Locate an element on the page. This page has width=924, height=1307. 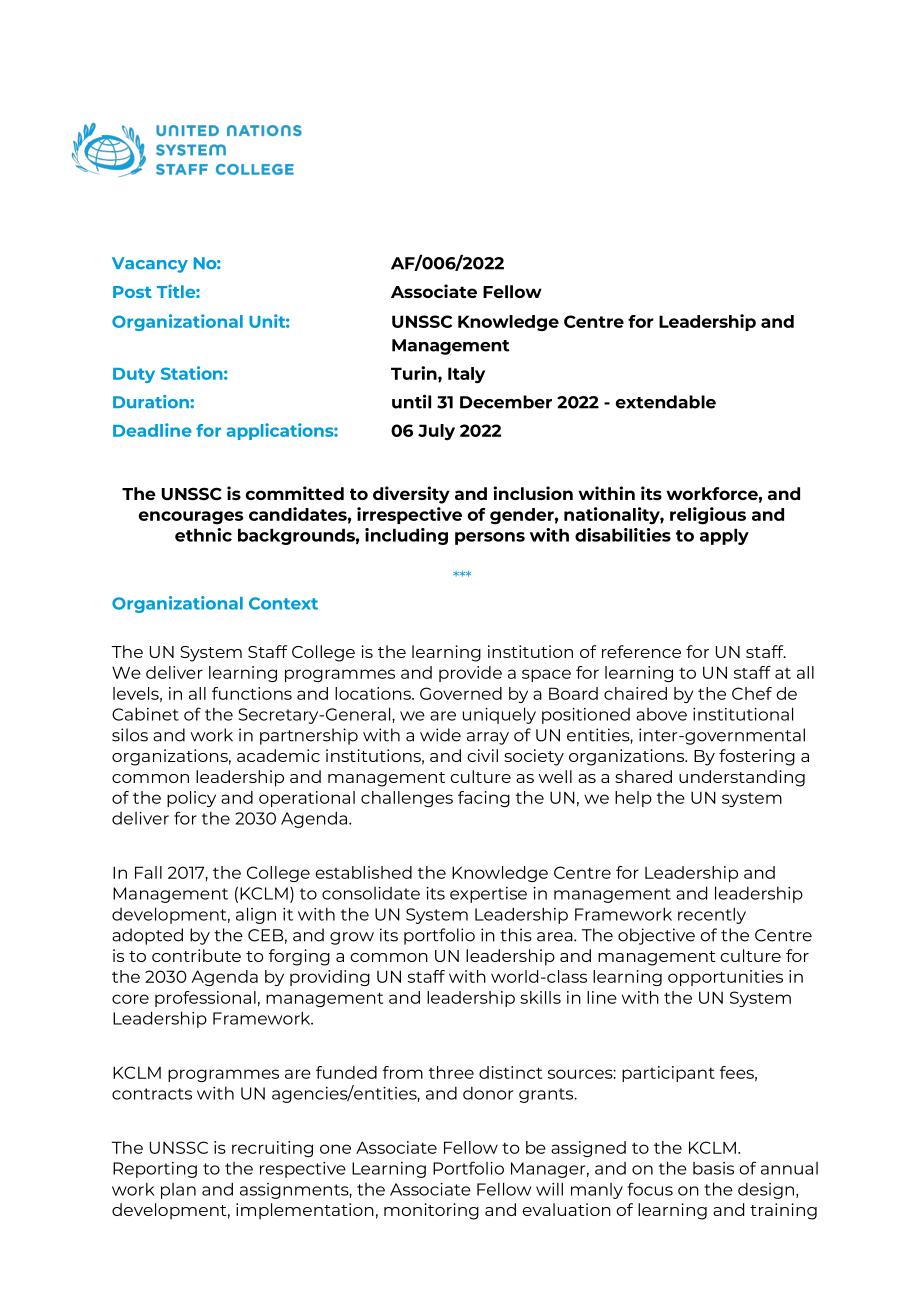
functions is located at coordinates (252, 693).
